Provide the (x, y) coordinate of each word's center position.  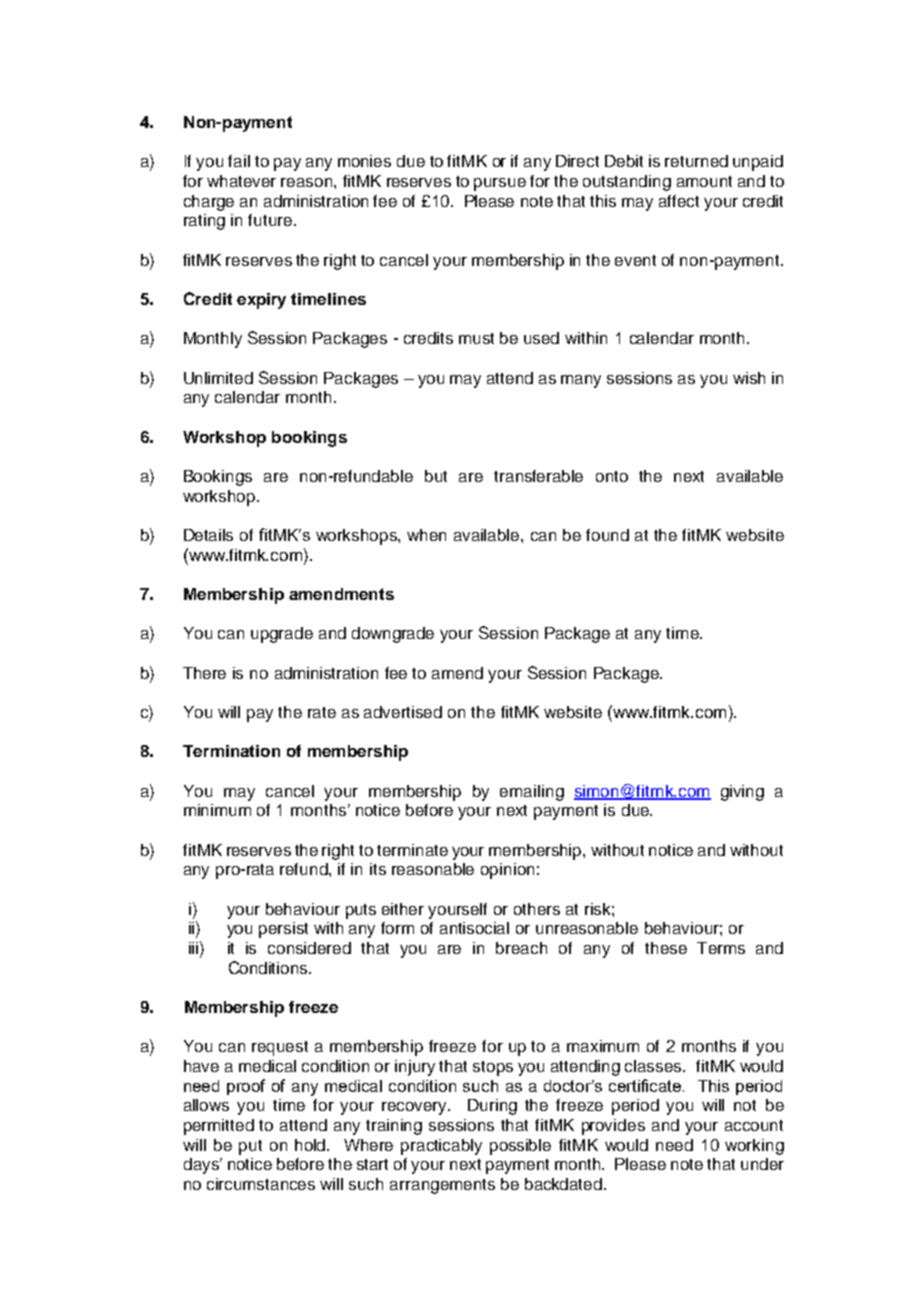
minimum (217, 810)
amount (704, 181)
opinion (507, 871)
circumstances (261, 1184)
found (607, 535)
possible (520, 1147)
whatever (241, 181)
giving (742, 793)
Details (208, 535)
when (426, 535)
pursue (500, 184)
